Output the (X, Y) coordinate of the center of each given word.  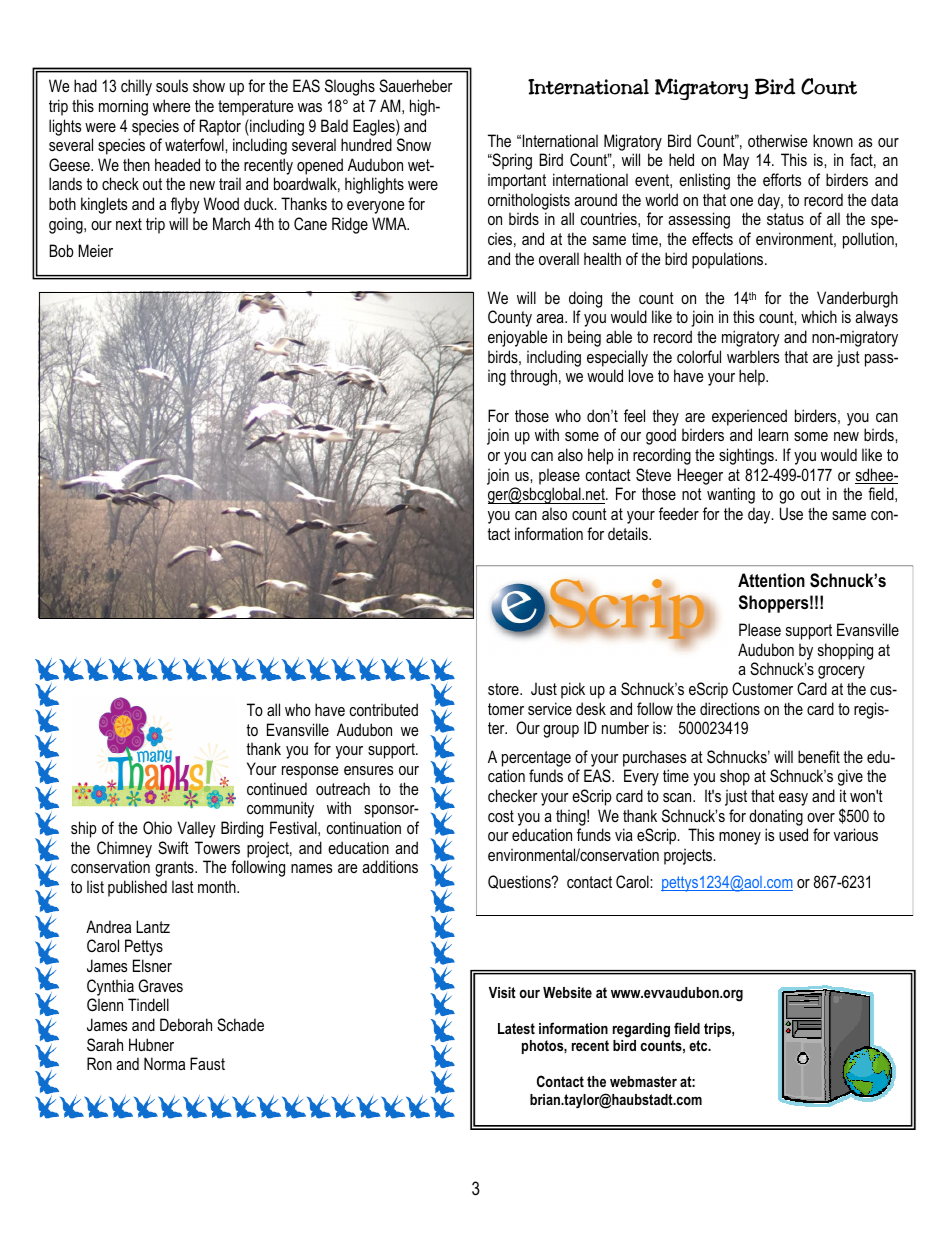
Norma (164, 1063)
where (171, 105)
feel (634, 415)
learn (773, 434)
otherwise (777, 140)
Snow (414, 144)
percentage (536, 759)
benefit (819, 756)
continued (277, 788)
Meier (95, 250)
